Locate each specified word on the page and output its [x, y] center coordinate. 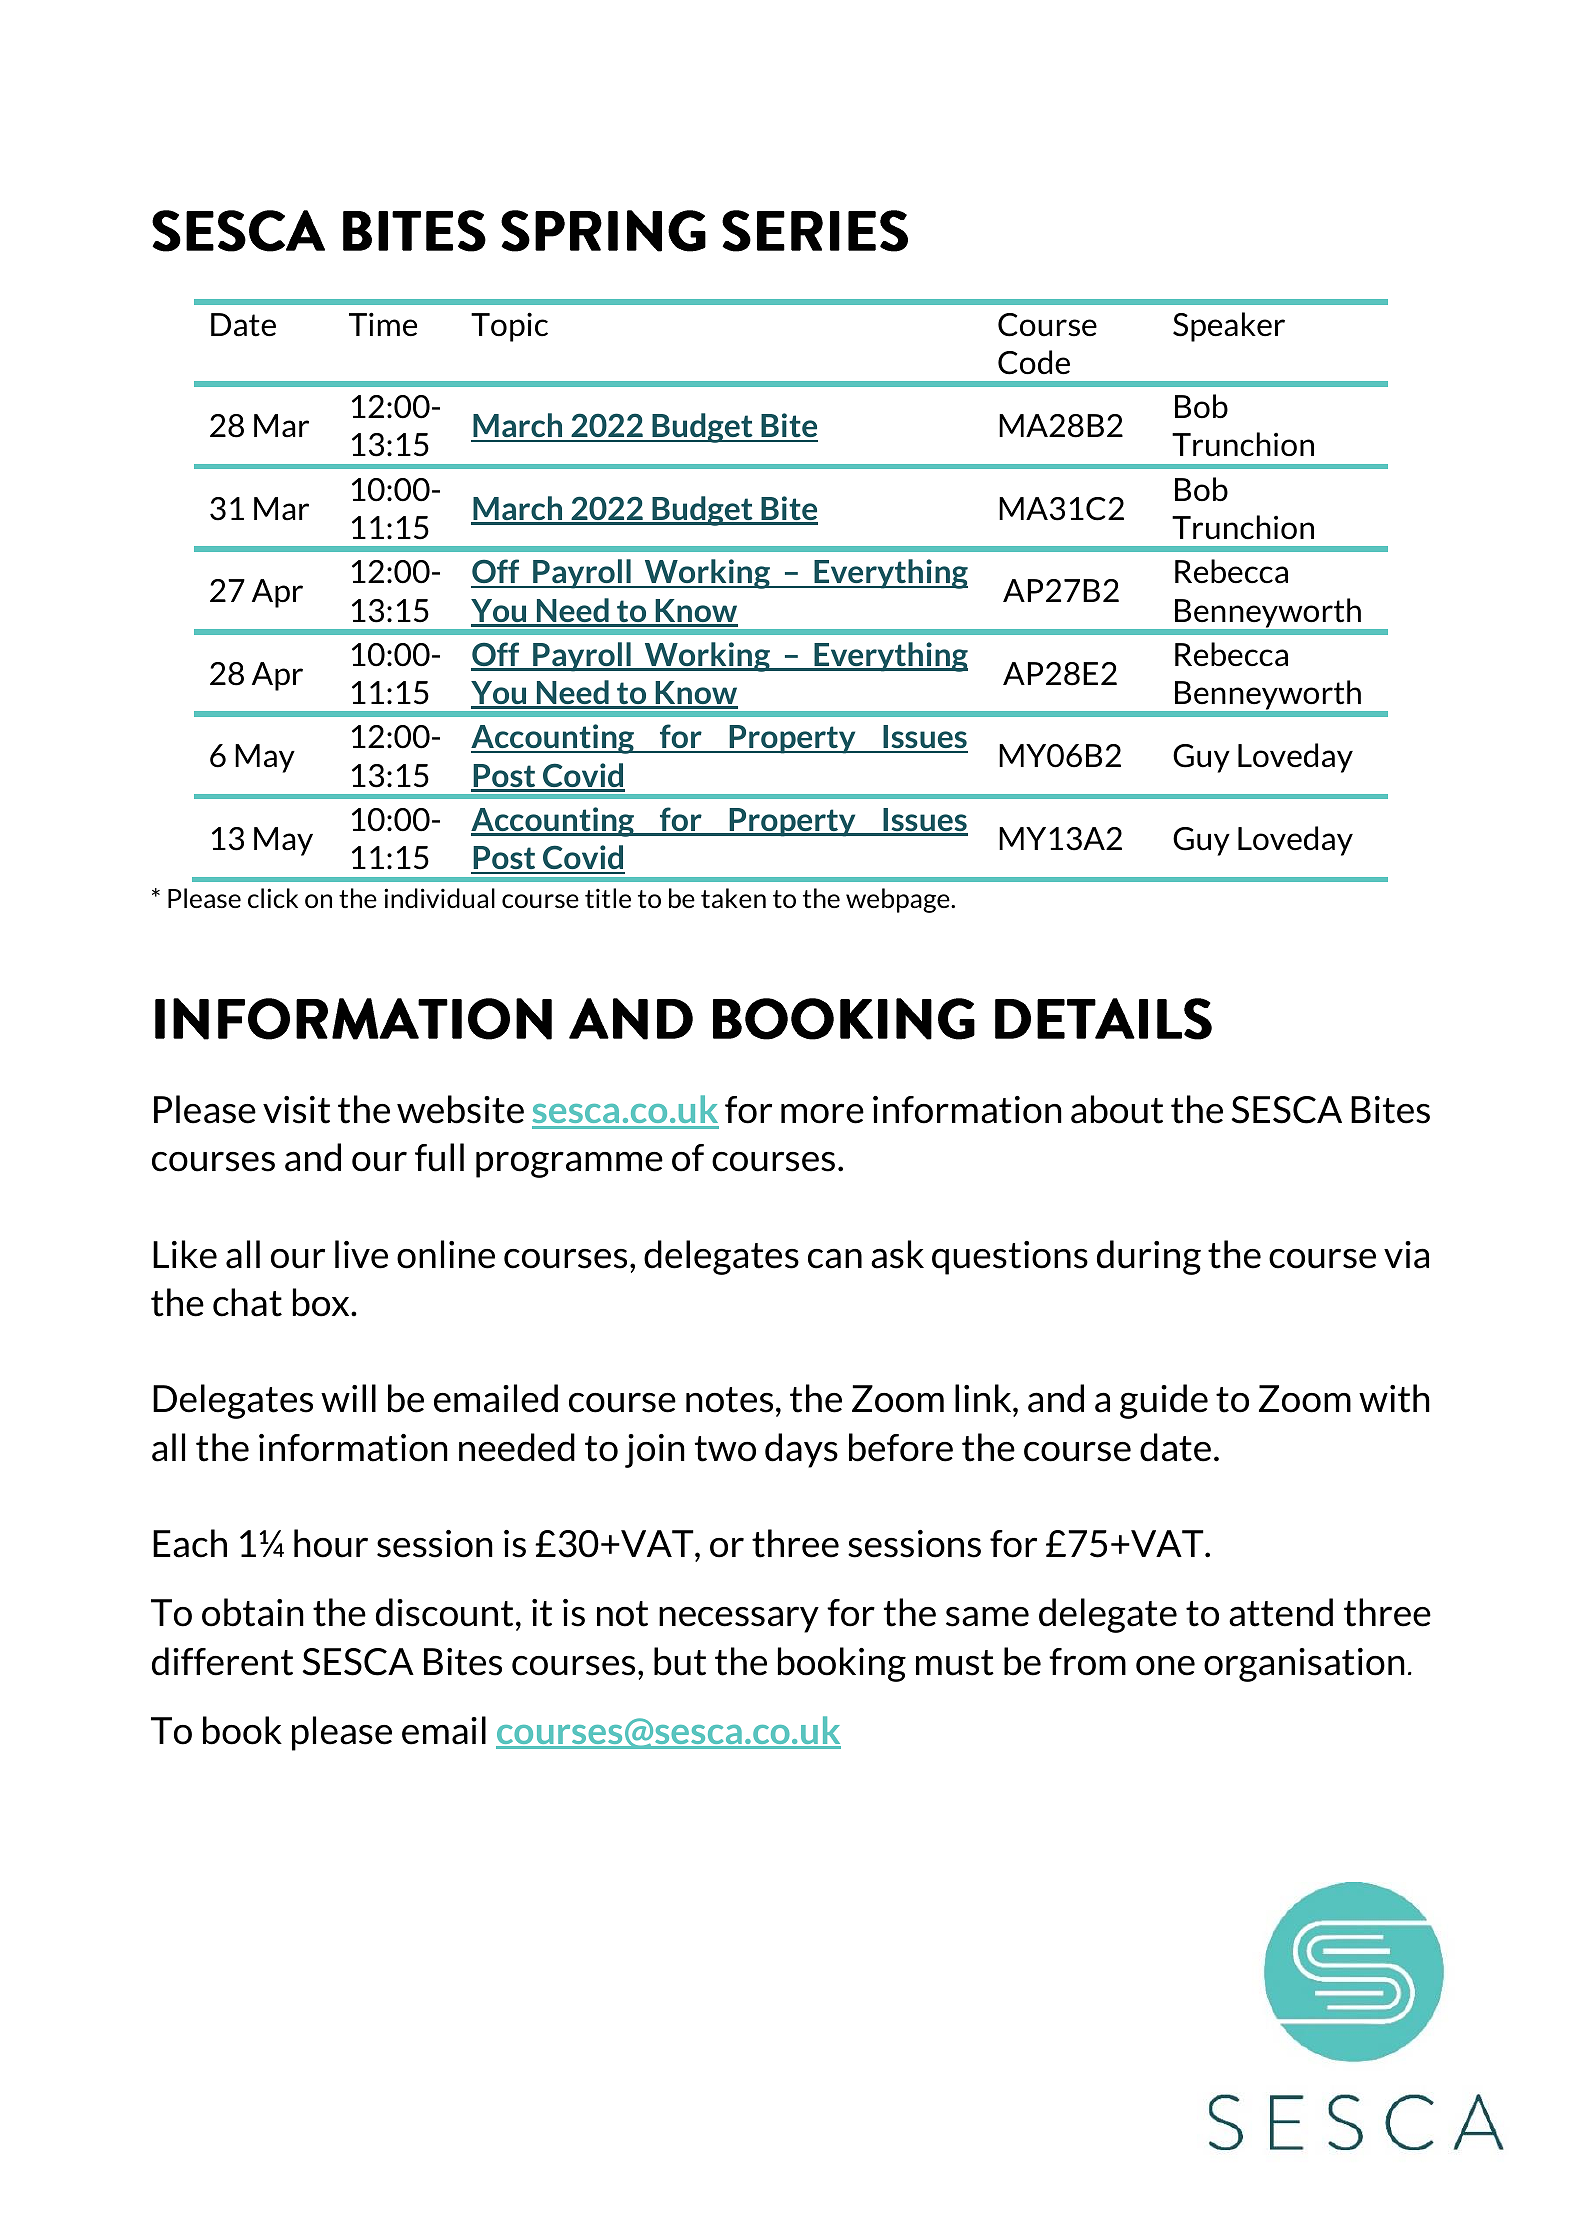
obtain [253, 1612]
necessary [739, 1619]
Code [1034, 362]
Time [383, 324]
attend [1281, 1612]
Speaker [1229, 327]
